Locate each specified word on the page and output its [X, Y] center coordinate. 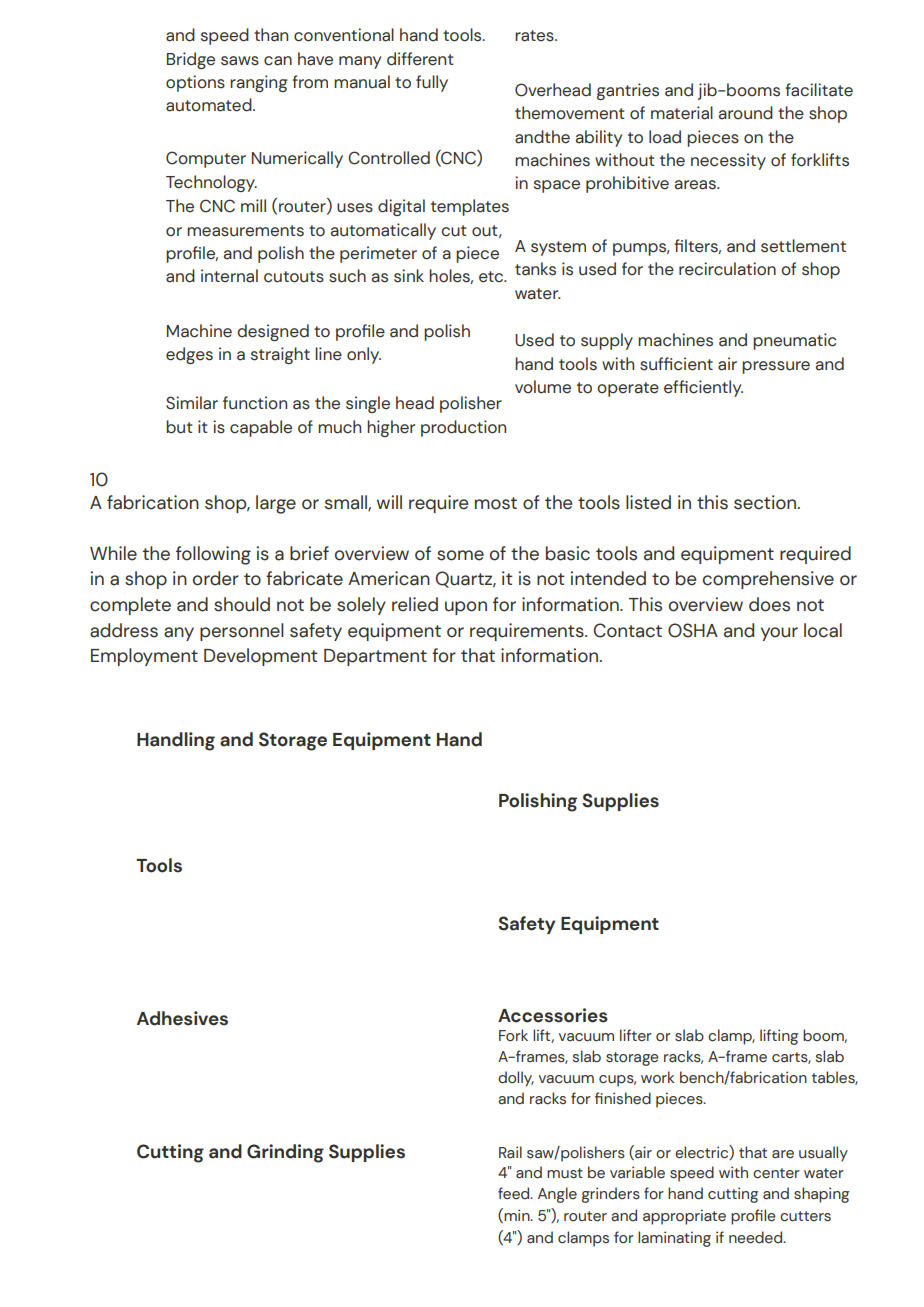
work [658, 1077]
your [779, 634]
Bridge [191, 60]
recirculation [727, 269]
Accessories [553, 1015]
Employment [144, 657]
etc [492, 277]
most [496, 503]
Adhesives [182, 1018]
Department [375, 657]
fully [432, 83]
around [746, 113]
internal [229, 276]
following [213, 555]
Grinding [285, 1153]
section [766, 502]
